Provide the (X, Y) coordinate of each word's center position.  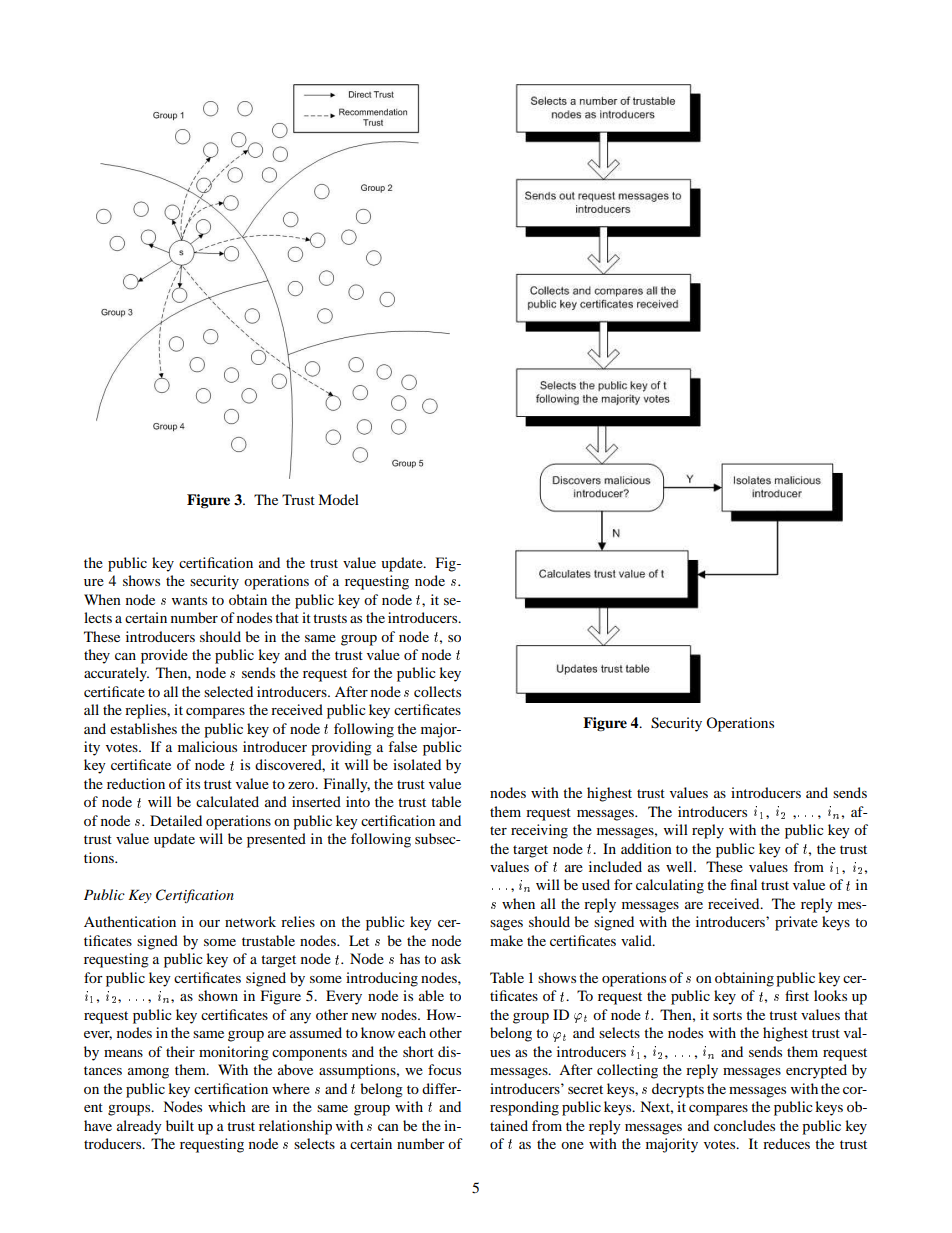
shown (218, 995)
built (180, 1125)
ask (451, 958)
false (402, 746)
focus (444, 1069)
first (797, 995)
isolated (417, 764)
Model (338, 499)
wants (189, 600)
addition (646, 848)
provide (164, 656)
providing (341, 748)
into (358, 801)
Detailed (176, 820)
